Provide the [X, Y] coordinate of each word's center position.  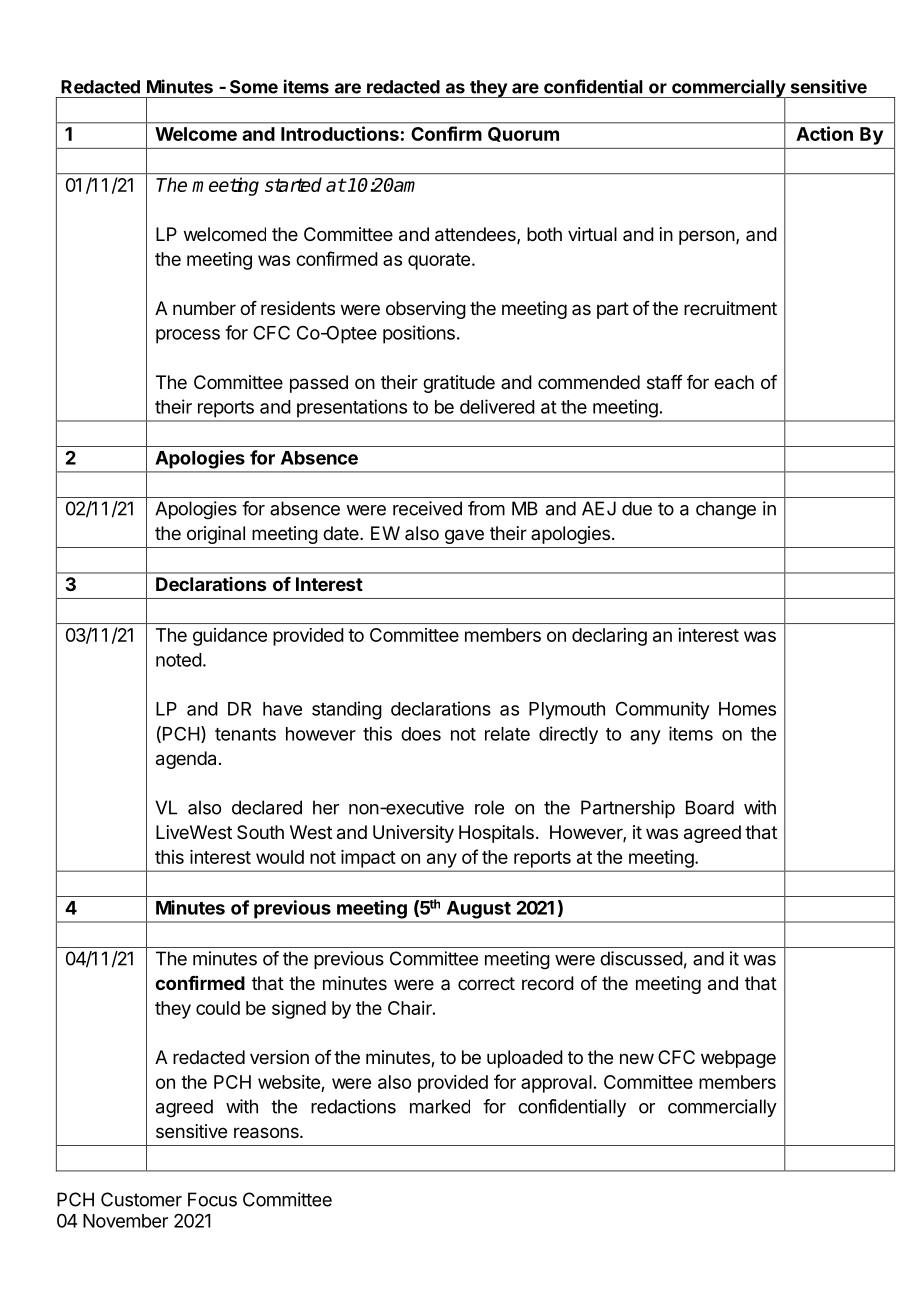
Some [254, 87]
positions [419, 334]
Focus [212, 1199]
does [421, 734]
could [218, 1008]
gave [464, 536]
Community [663, 710]
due [637, 508]
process [188, 336]
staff [665, 382]
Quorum [523, 134]
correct [486, 983]
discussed [641, 958]
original [216, 535]
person [707, 237]
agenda [186, 760]
